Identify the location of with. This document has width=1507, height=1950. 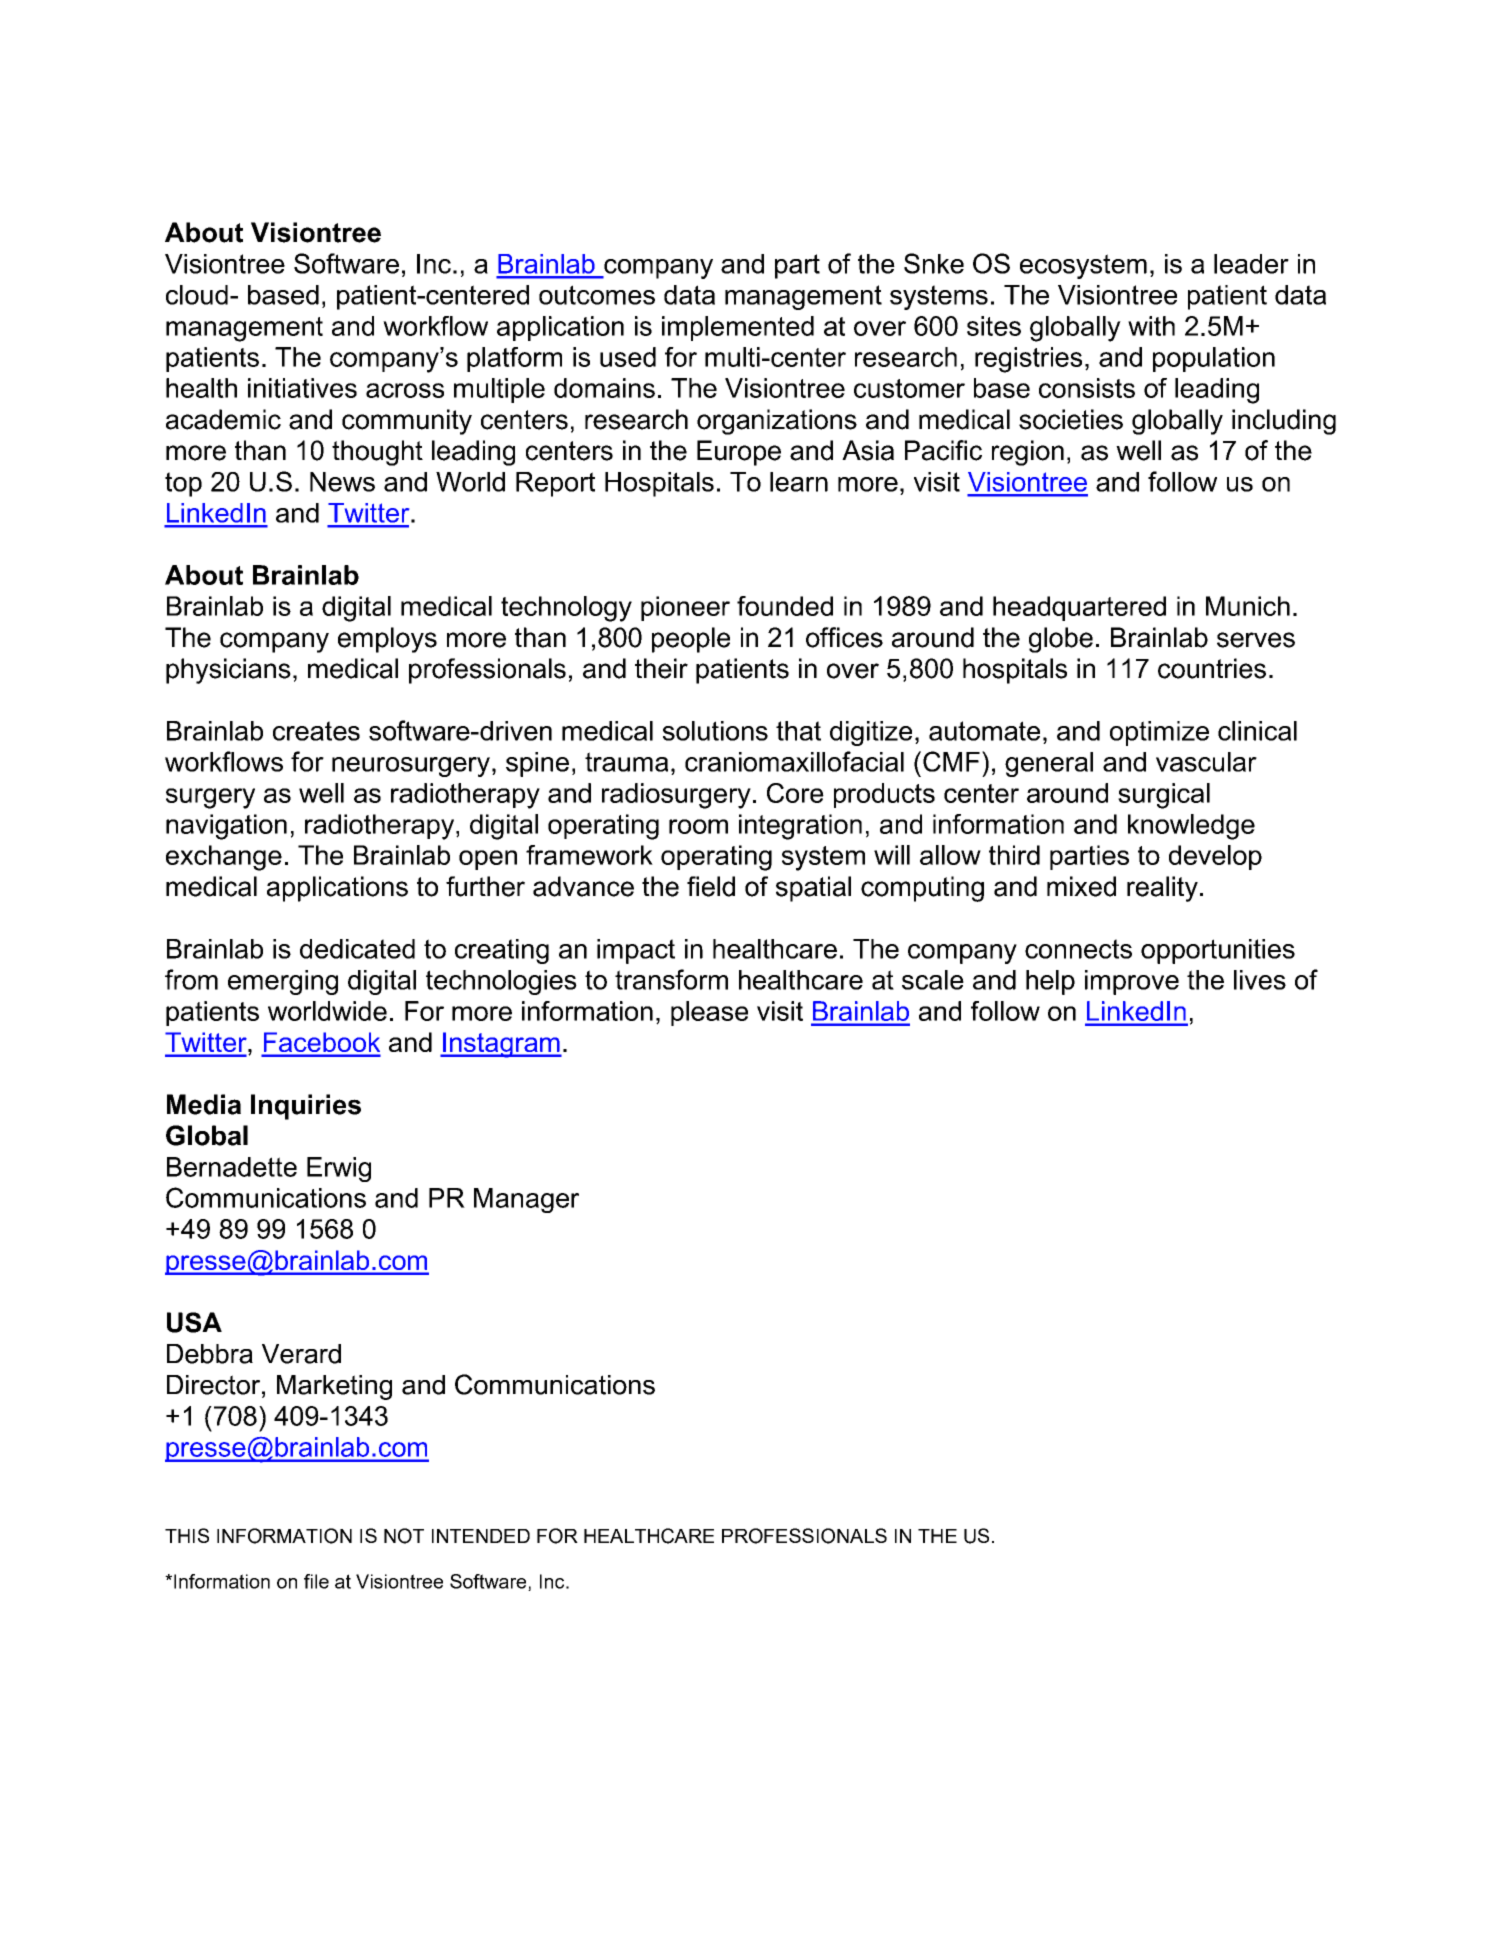
(1151, 326).
